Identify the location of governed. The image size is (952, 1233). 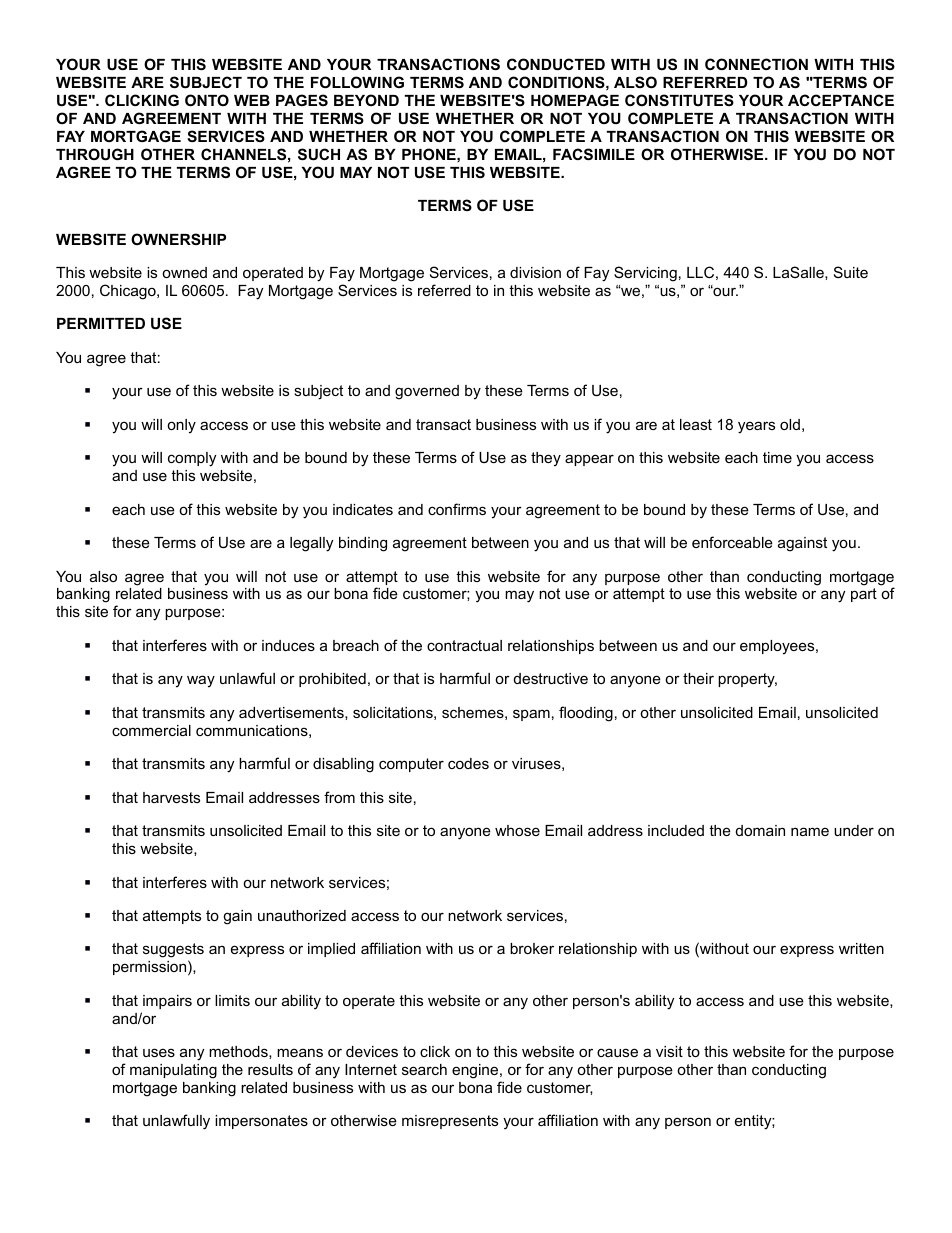
(427, 392).
